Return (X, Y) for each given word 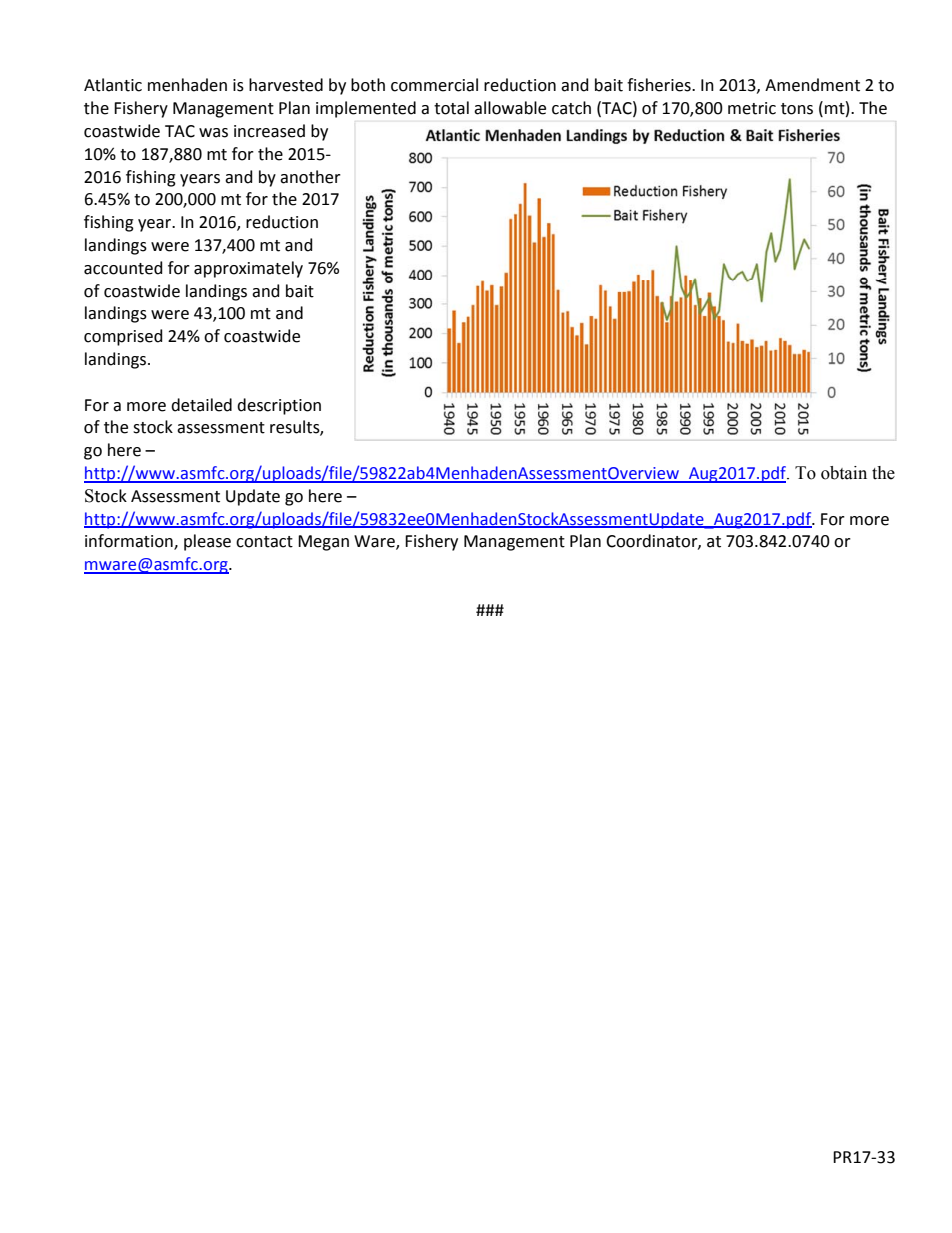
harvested (286, 85)
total (451, 108)
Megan (323, 543)
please (207, 542)
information (130, 542)
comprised (123, 337)
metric (752, 108)
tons (797, 109)
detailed (201, 405)
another (310, 177)
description (279, 406)
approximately (248, 269)
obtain (844, 473)
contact (264, 542)
